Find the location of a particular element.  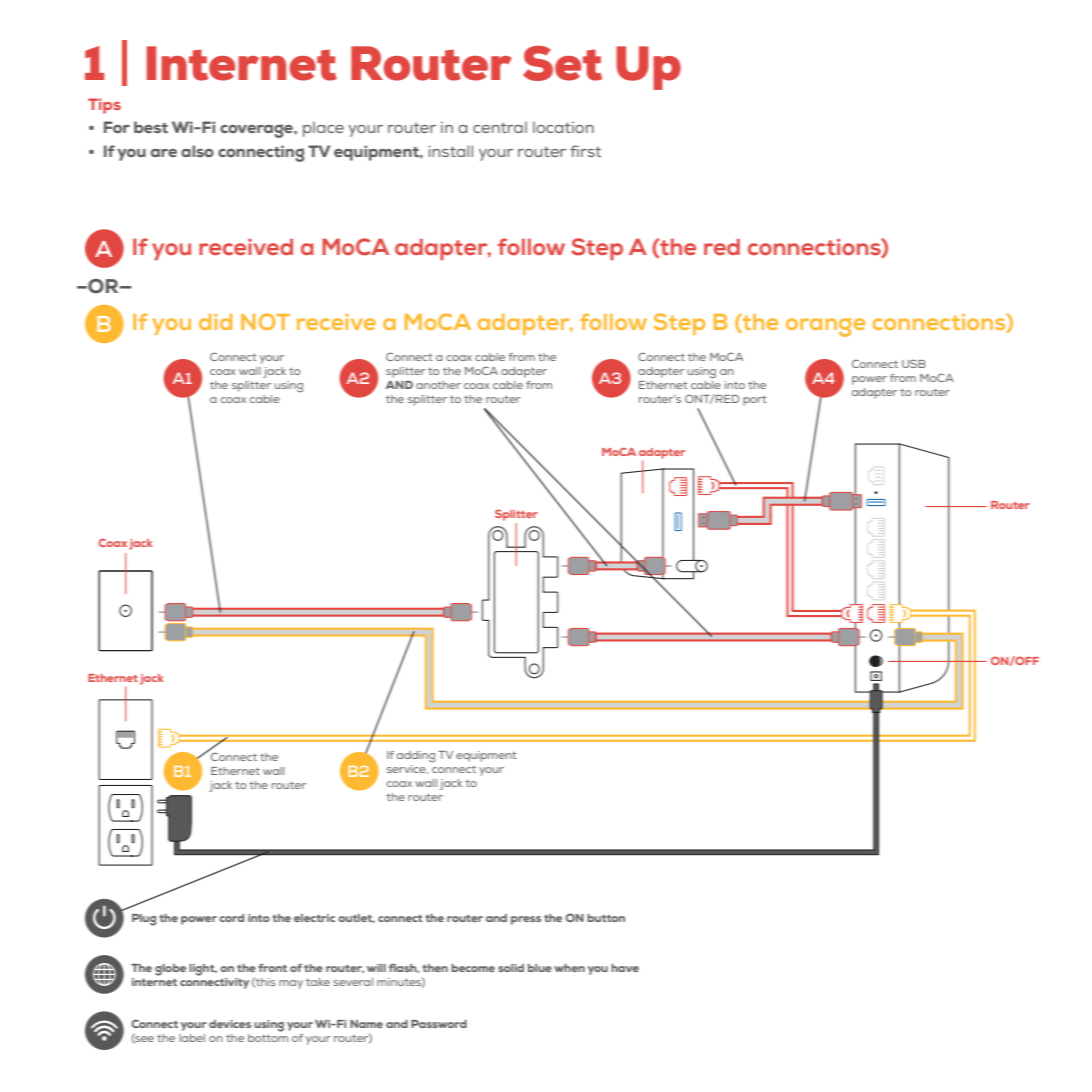

press is located at coordinates (526, 920).
